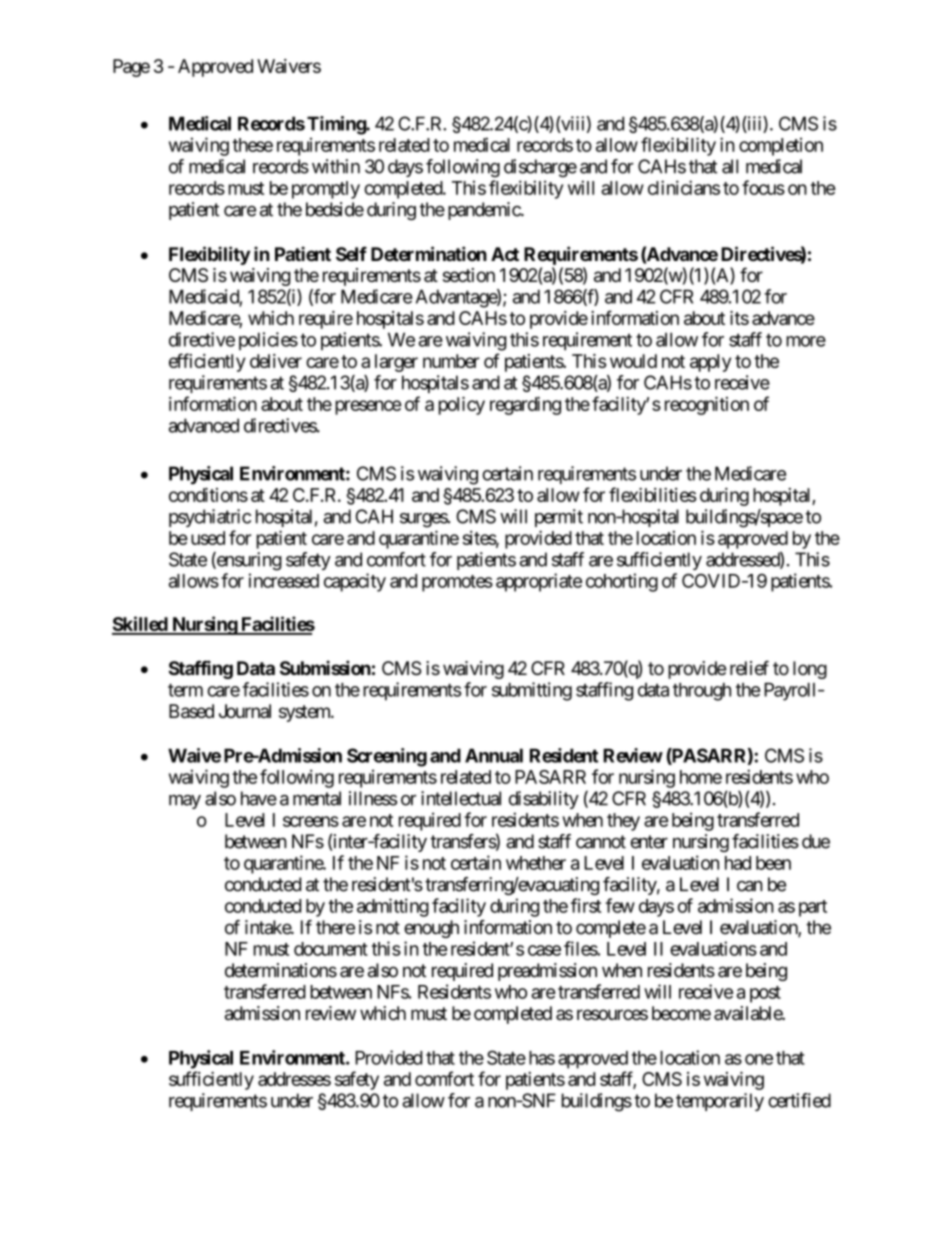  I want to click on recognition, so click(707, 406).
